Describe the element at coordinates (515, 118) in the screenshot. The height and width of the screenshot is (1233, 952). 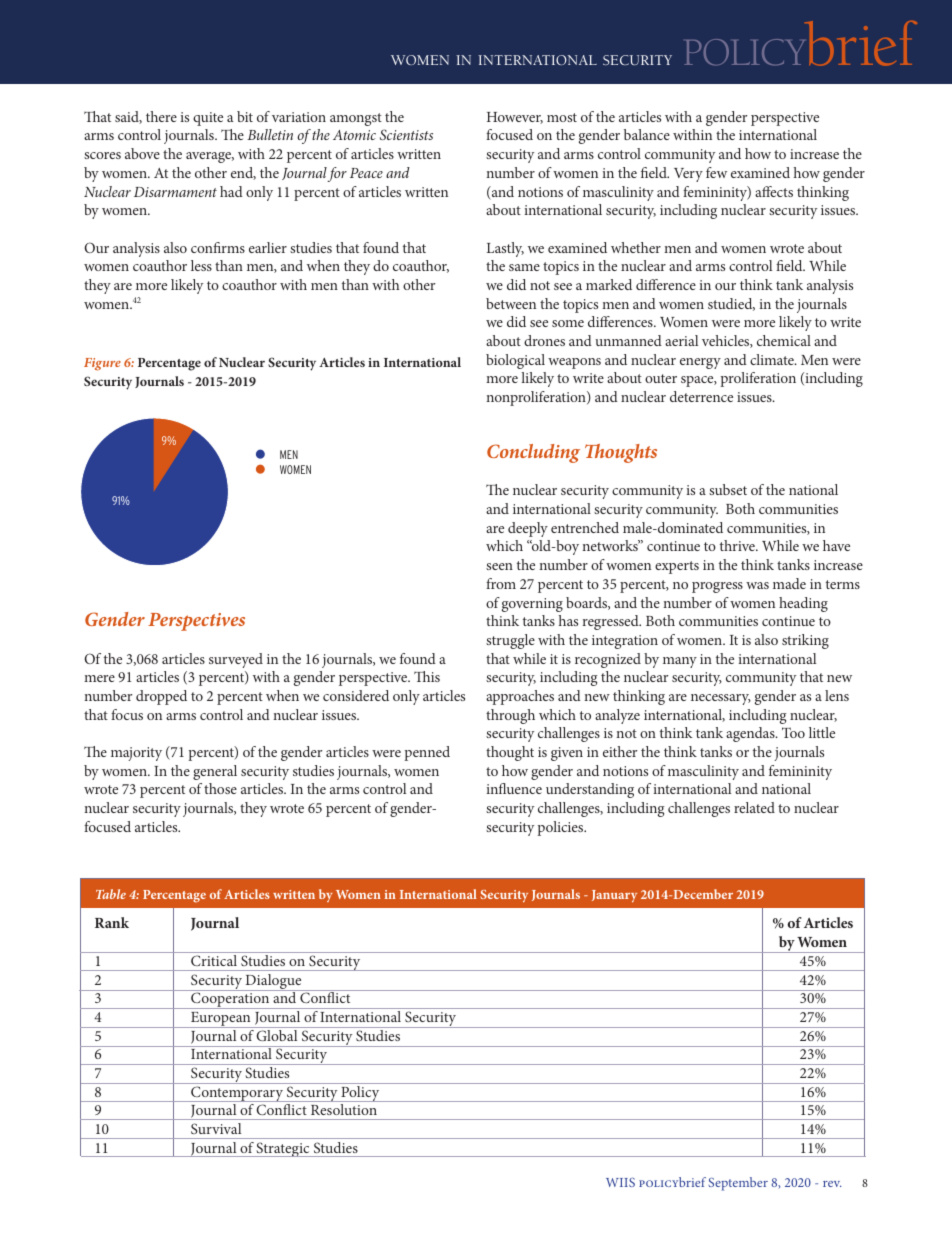
I see `However` at that location.
